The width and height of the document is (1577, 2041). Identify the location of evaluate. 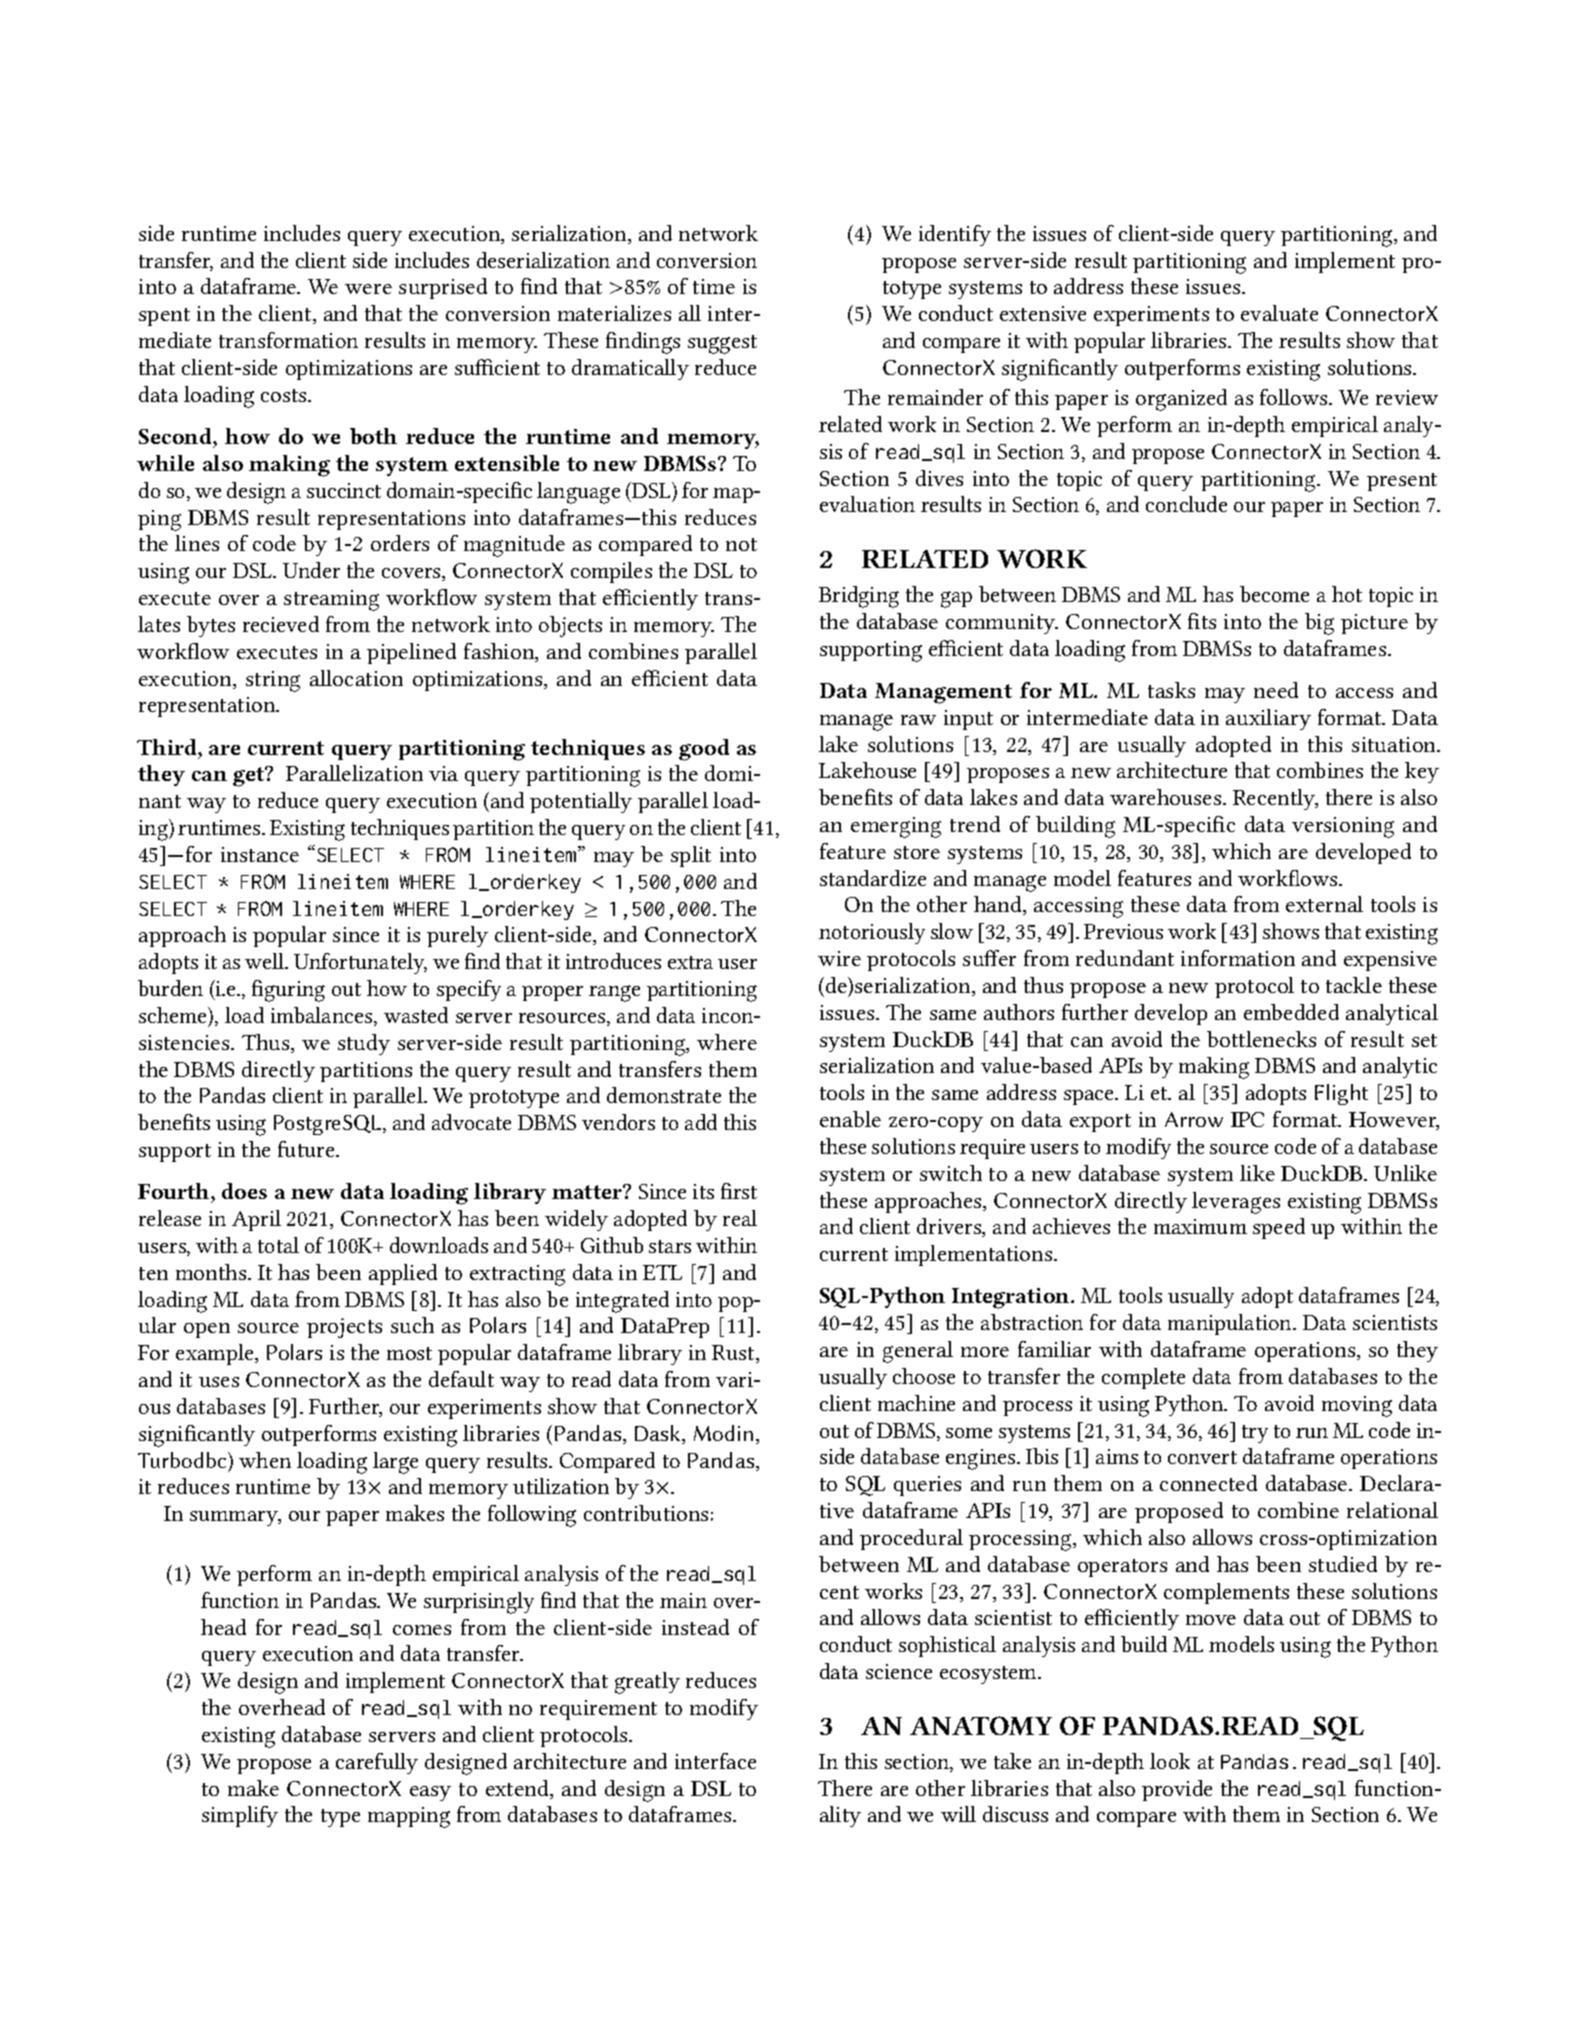
(1279, 313).
